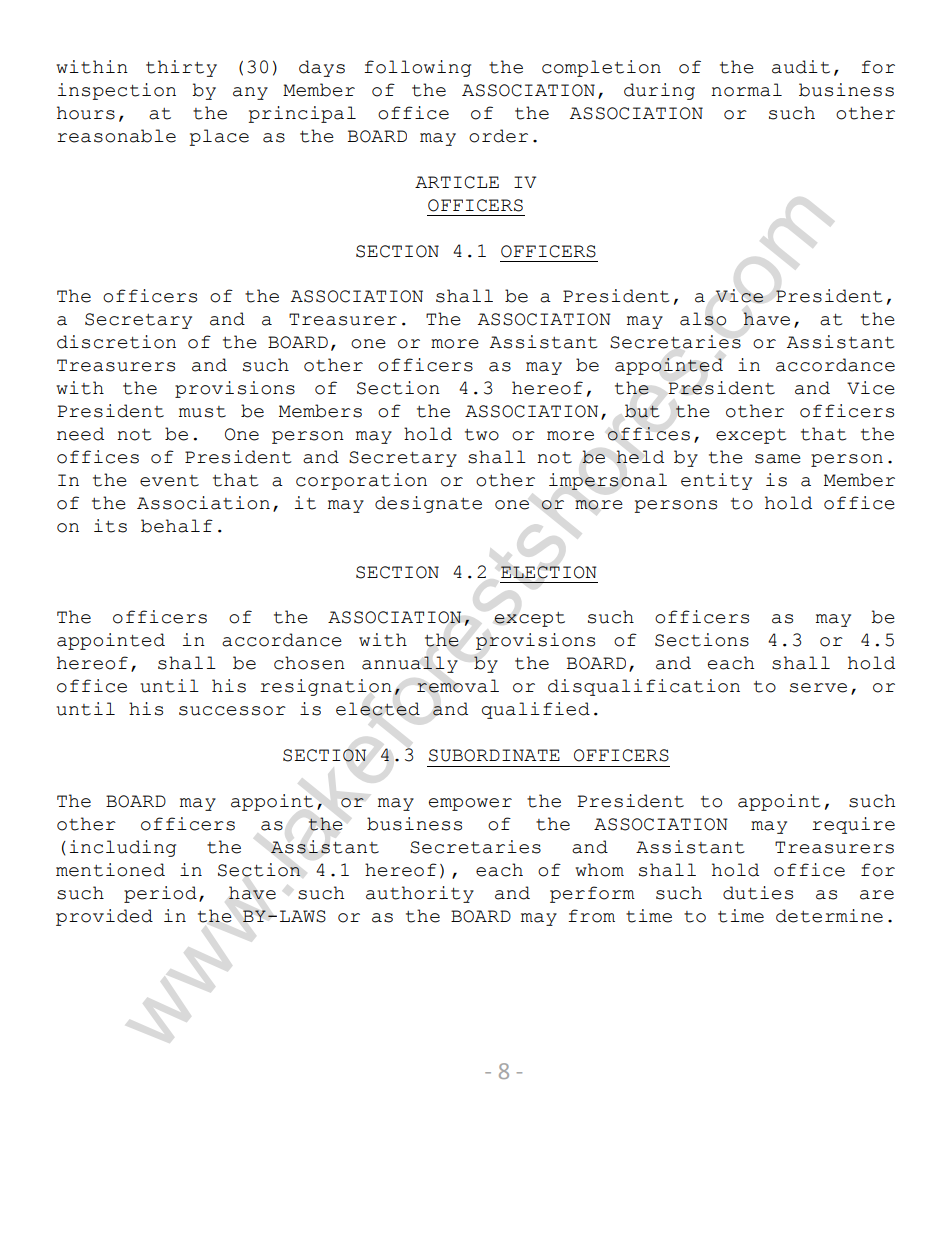  I want to click on thirty, so click(181, 68).
